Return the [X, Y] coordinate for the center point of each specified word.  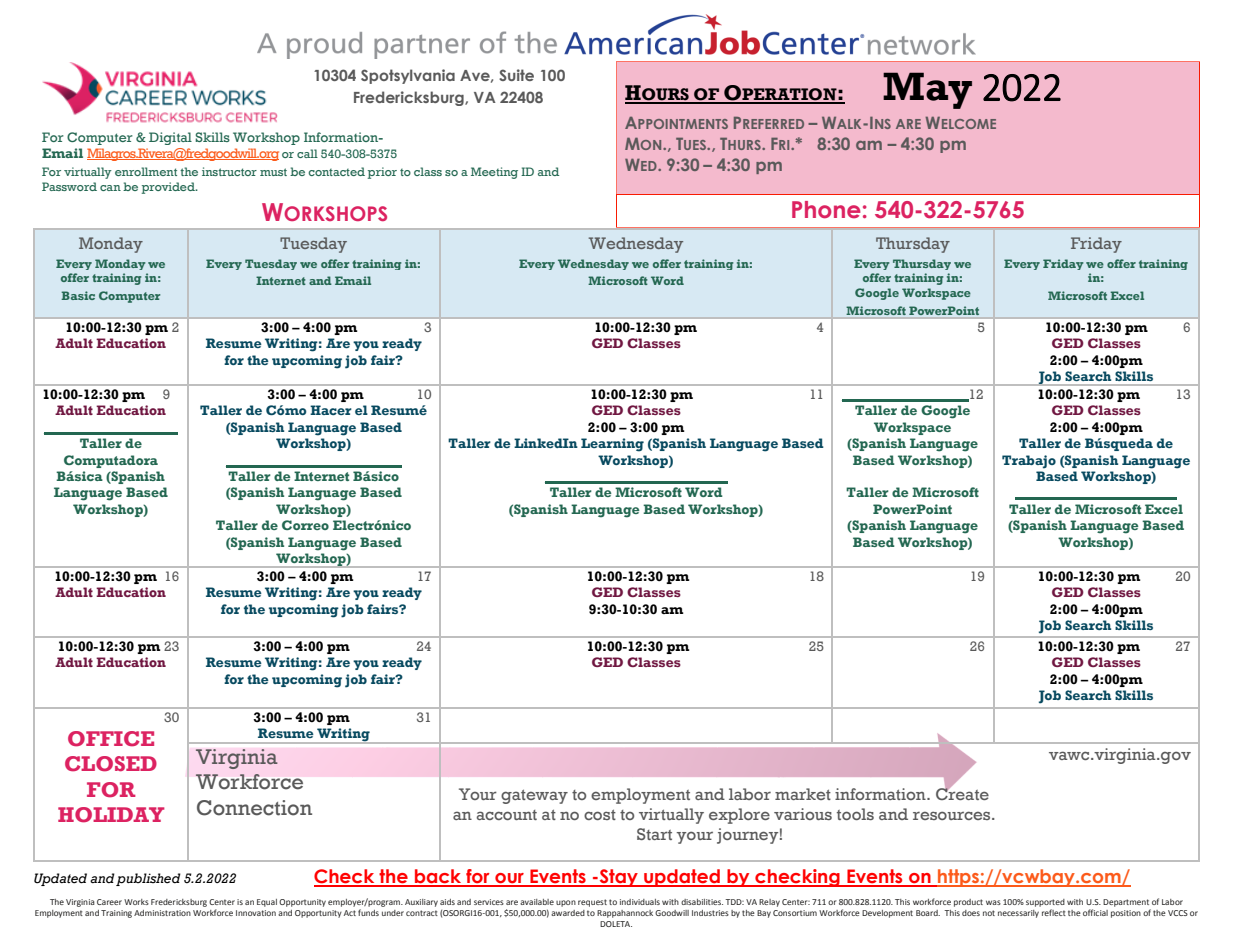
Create [962, 792]
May [927, 90]
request [592, 903]
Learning [612, 445]
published [148, 879]
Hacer [331, 410]
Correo [305, 525]
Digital [170, 138]
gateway [534, 797]
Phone [826, 210]
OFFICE [111, 739]
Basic [78, 295]
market [803, 794]
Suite [516, 75]
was [993, 902]
